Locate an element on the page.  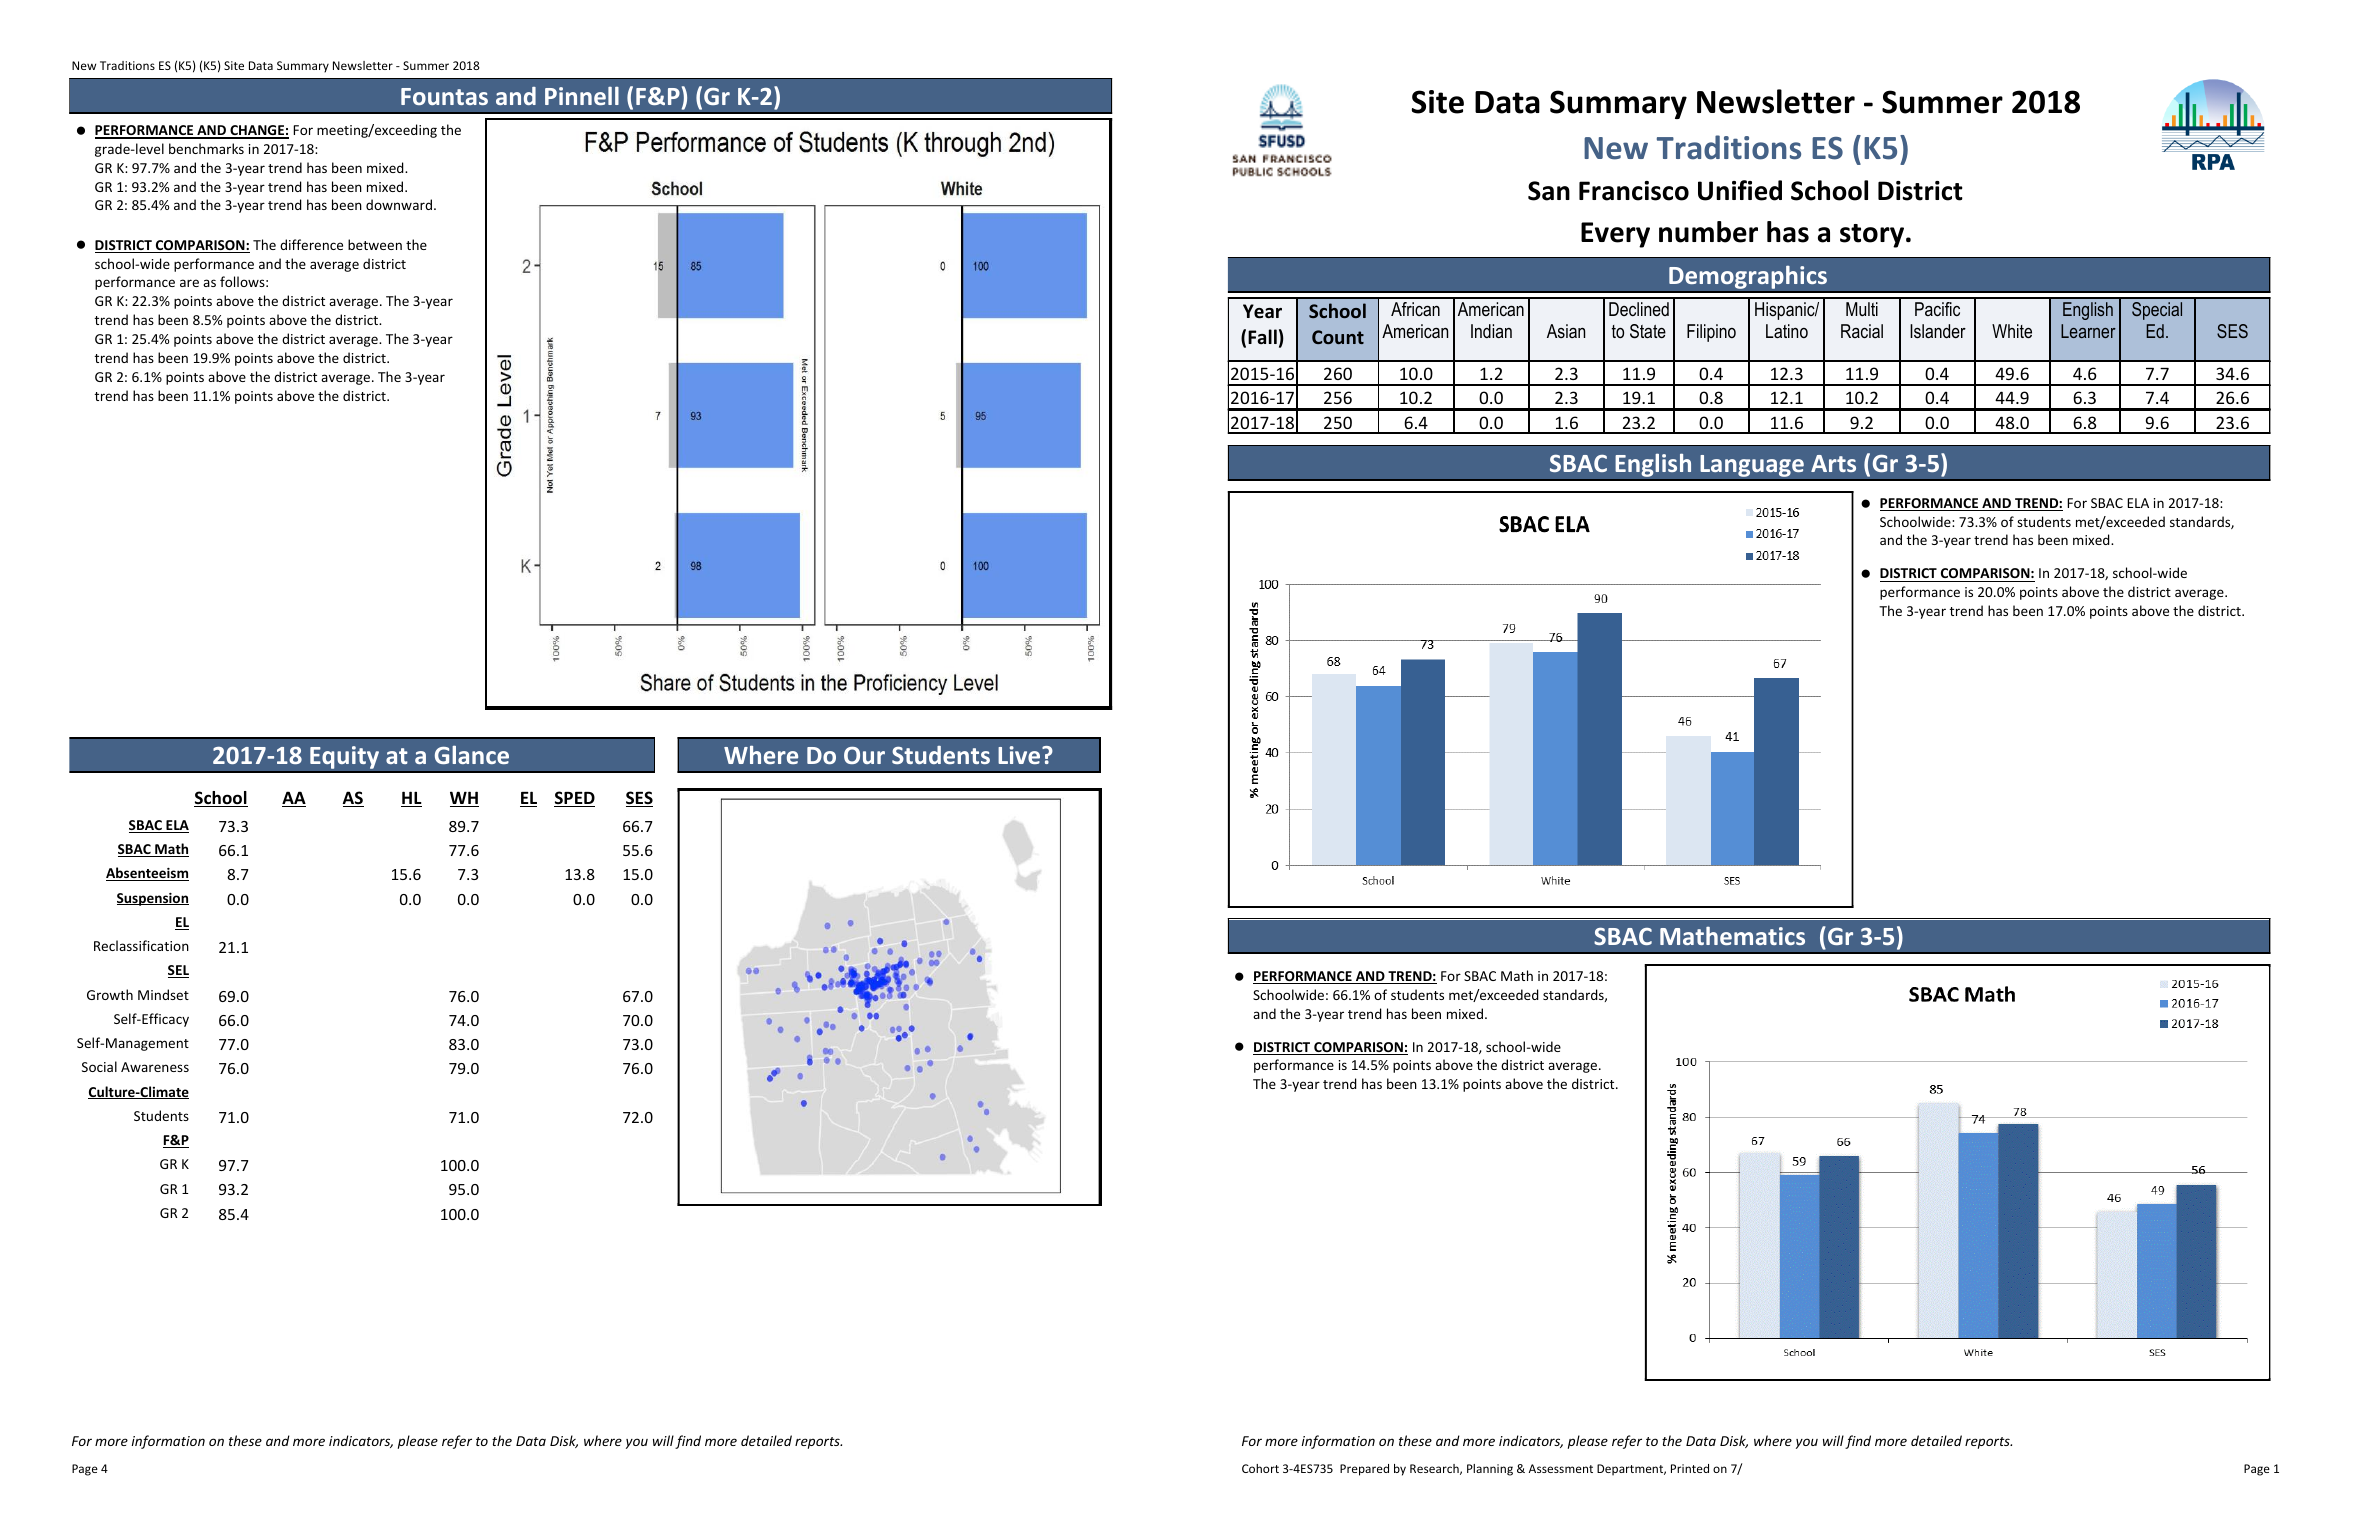
SPED is located at coordinates (574, 799).
